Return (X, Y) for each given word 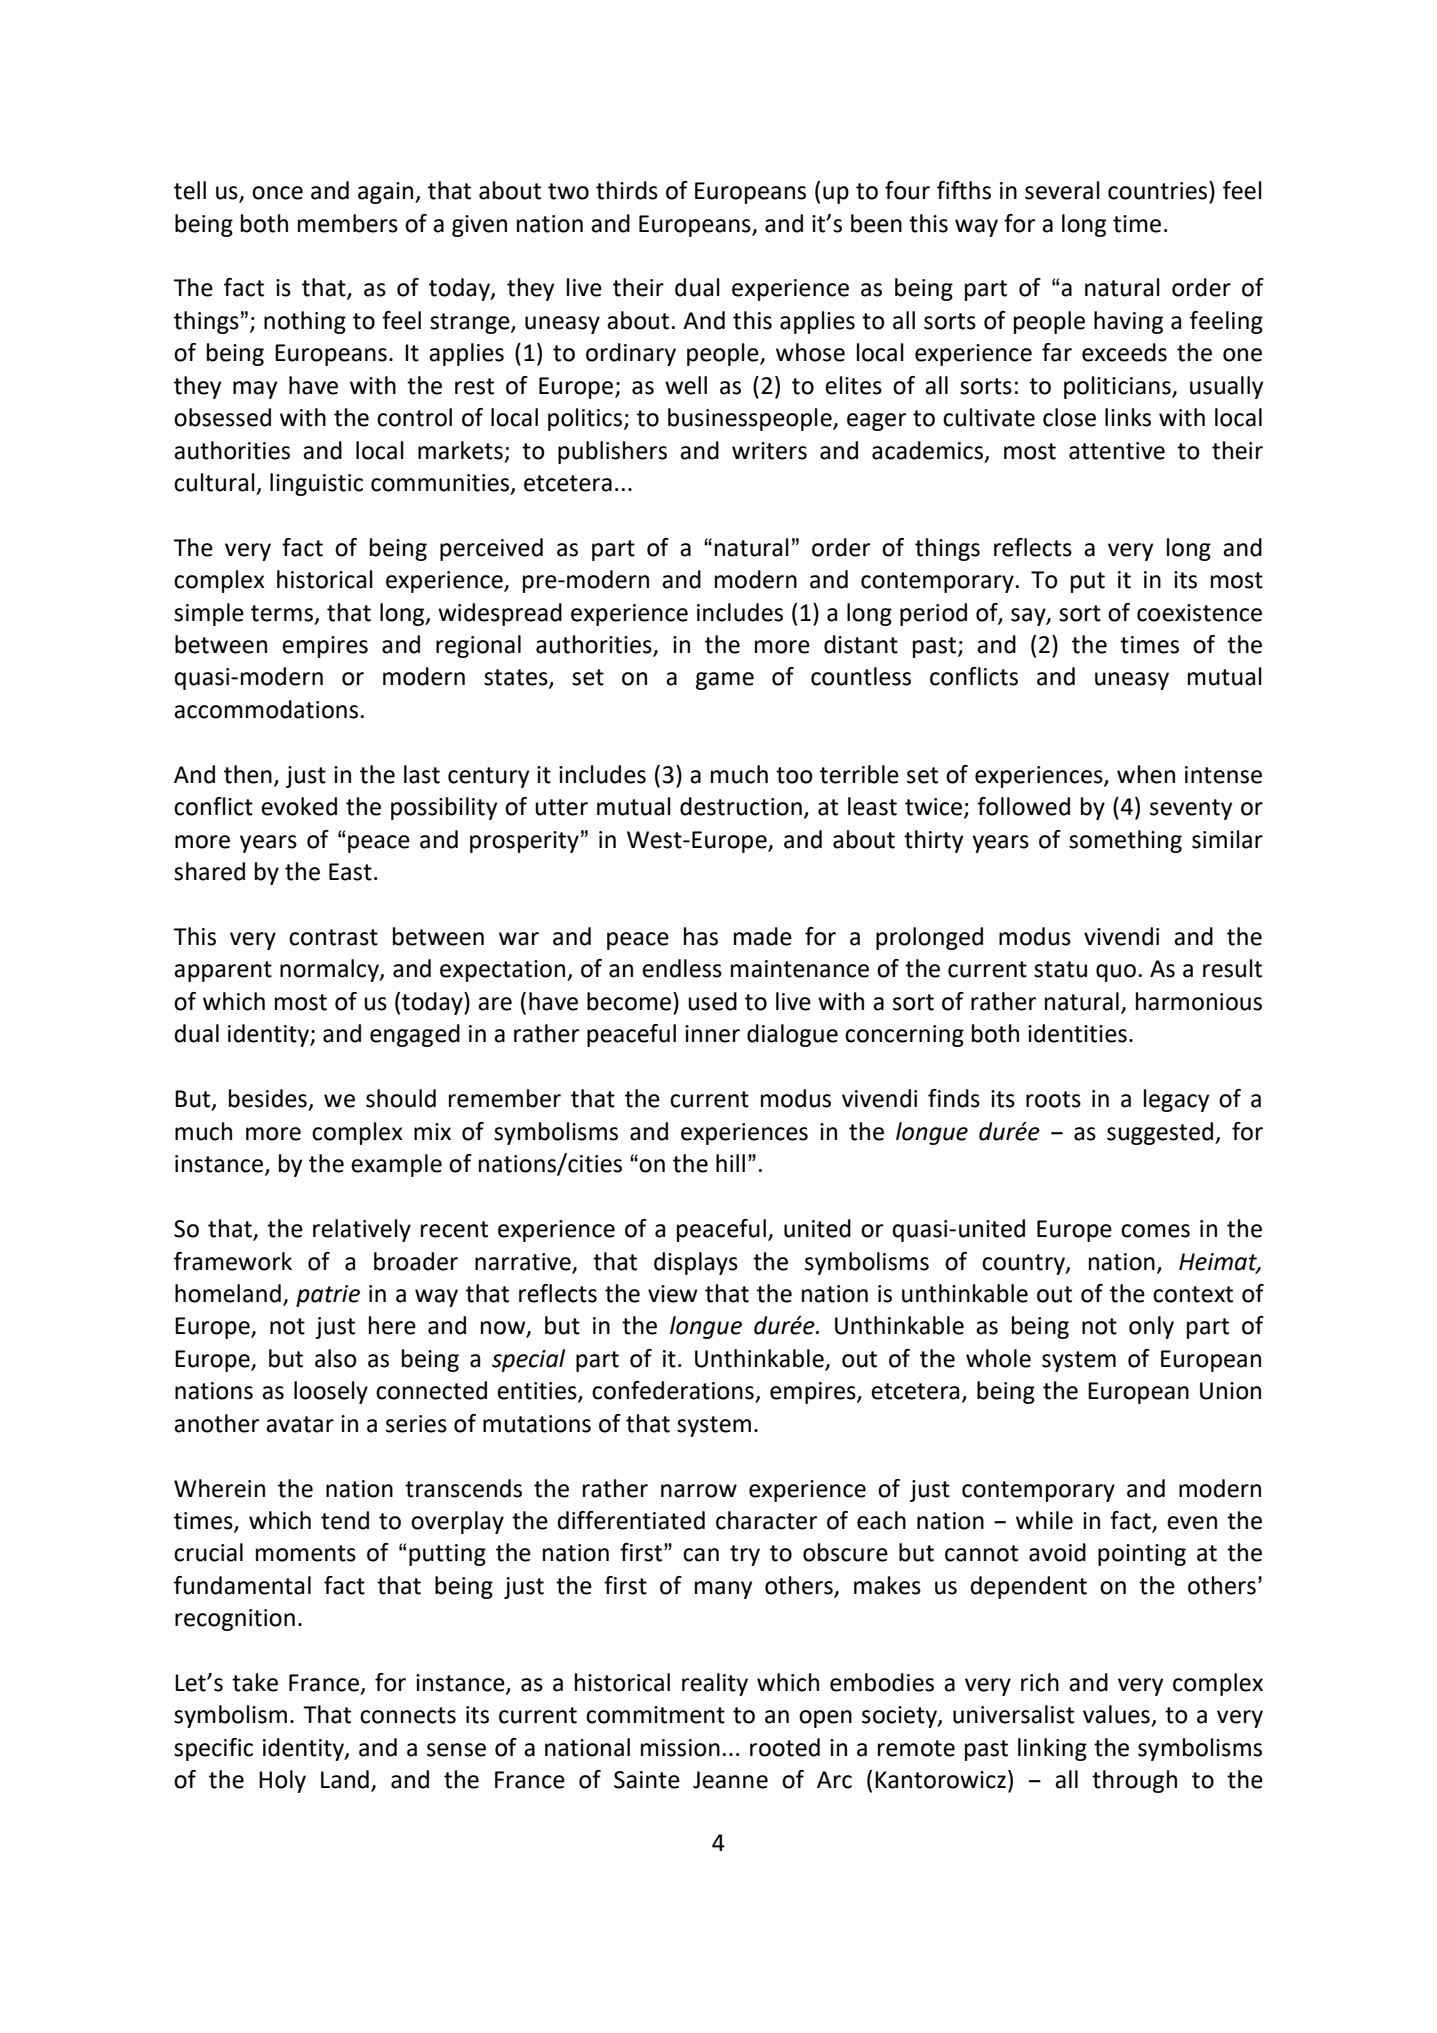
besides (268, 1098)
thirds (627, 190)
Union (1230, 1391)
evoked (299, 806)
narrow (699, 1491)
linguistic (316, 484)
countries (1159, 190)
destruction (741, 806)
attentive (1117, 451)
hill (730, 1163)
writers (769, 451)
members (348, 223)
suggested (1161, 1133)
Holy (282, 1781)
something (1125, 841)
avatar (300, 1424)
